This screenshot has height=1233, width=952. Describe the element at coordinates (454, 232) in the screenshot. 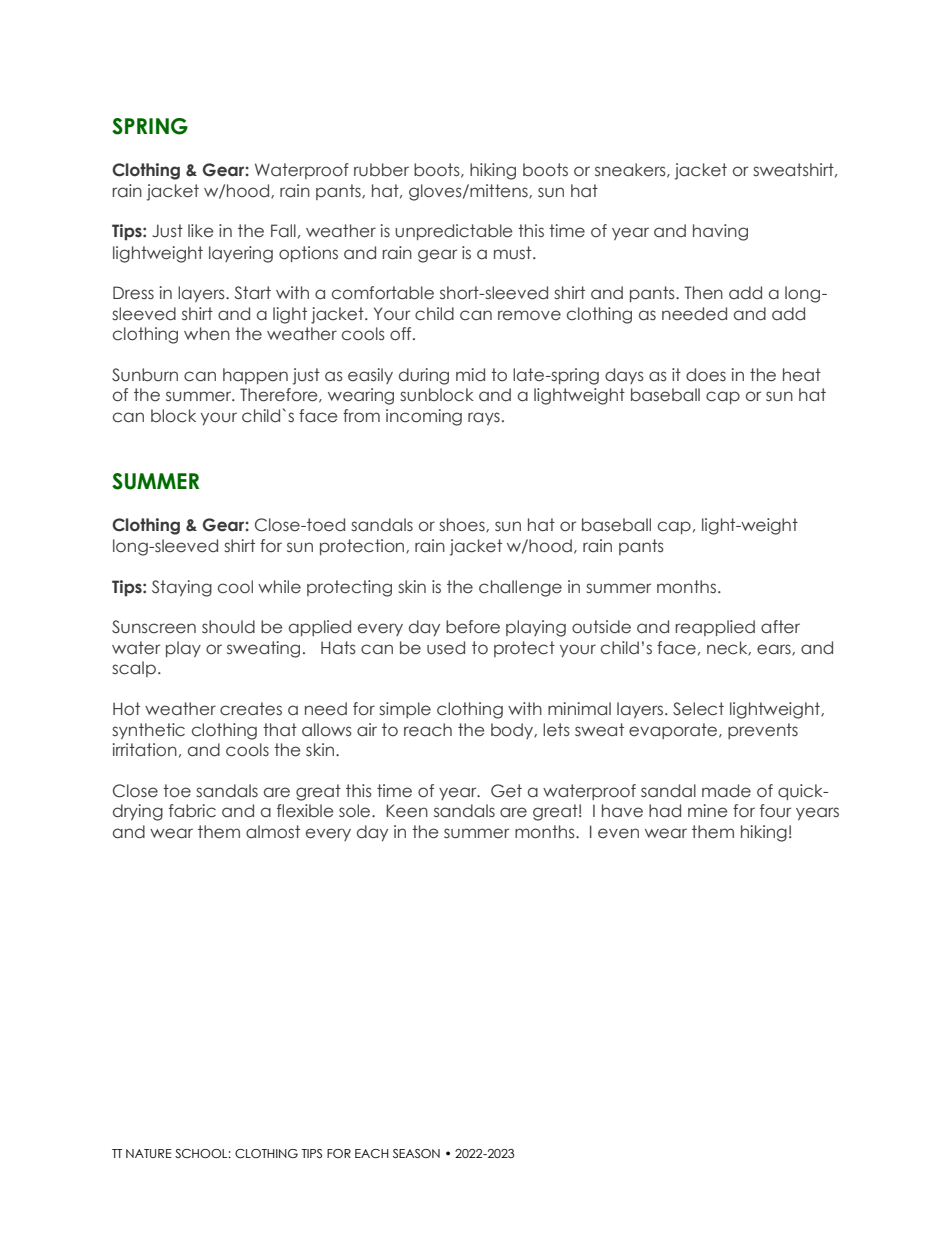

I see `unpredictable` at that location.
